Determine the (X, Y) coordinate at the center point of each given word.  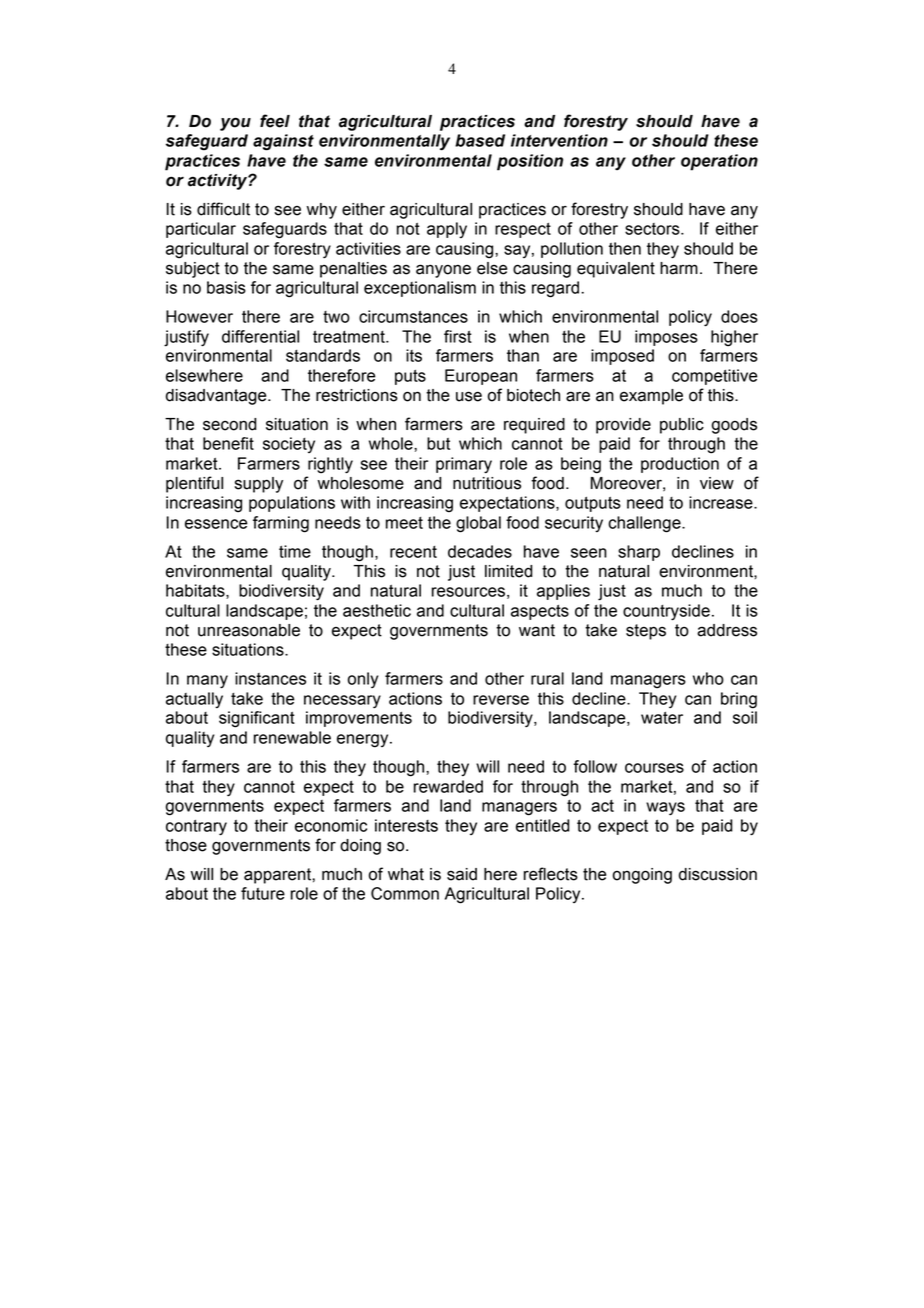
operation (719, 162)
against (283, 142)
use (469, 396)
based (480, 140)
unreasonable (249, 630)
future (263, 893)
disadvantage (217, 397)
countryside (666, 612)
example (651, 397)
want (537, 630)
